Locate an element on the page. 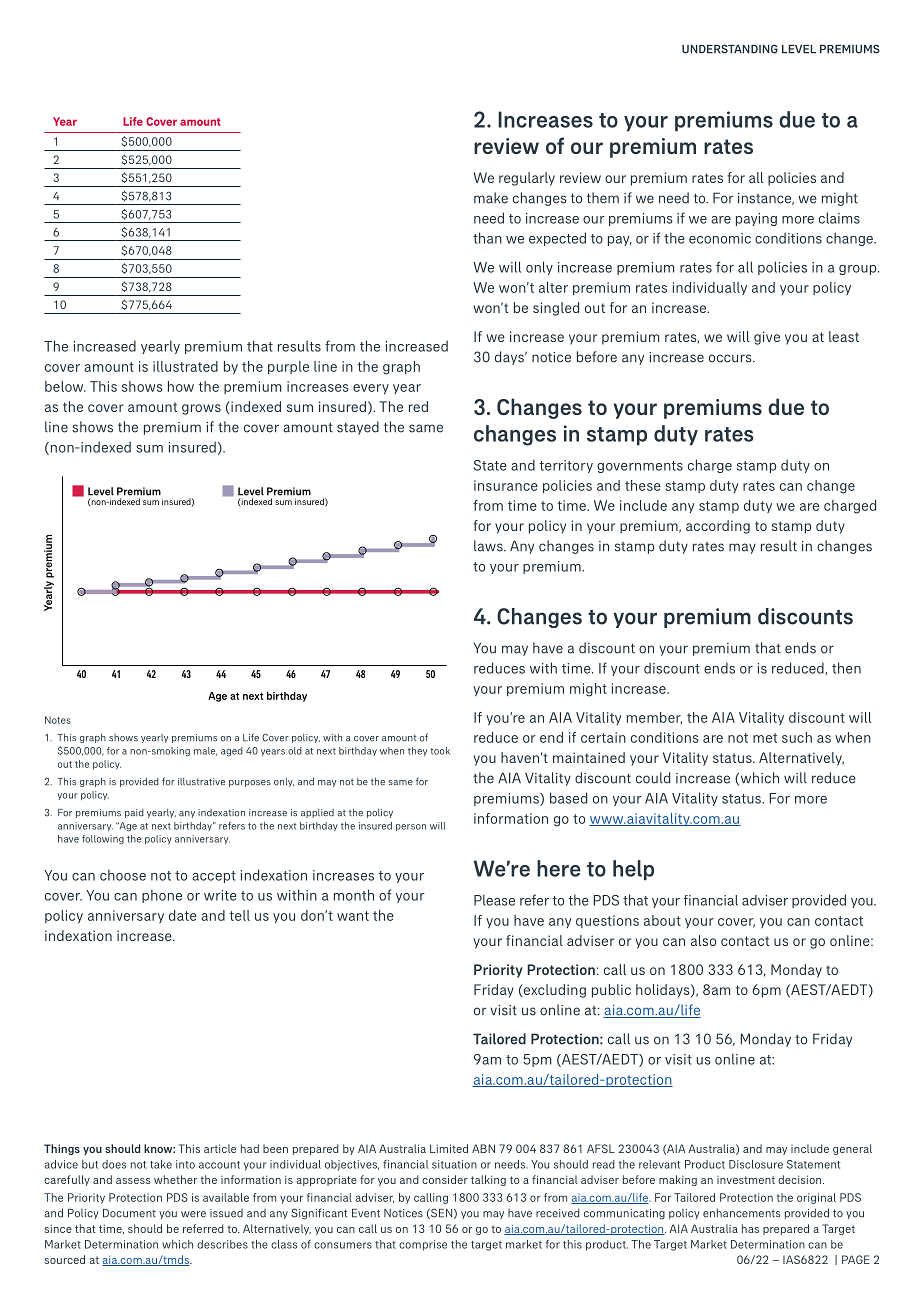 This document has width=924, height=1308. Document is located at coordinates (129, 1213).
